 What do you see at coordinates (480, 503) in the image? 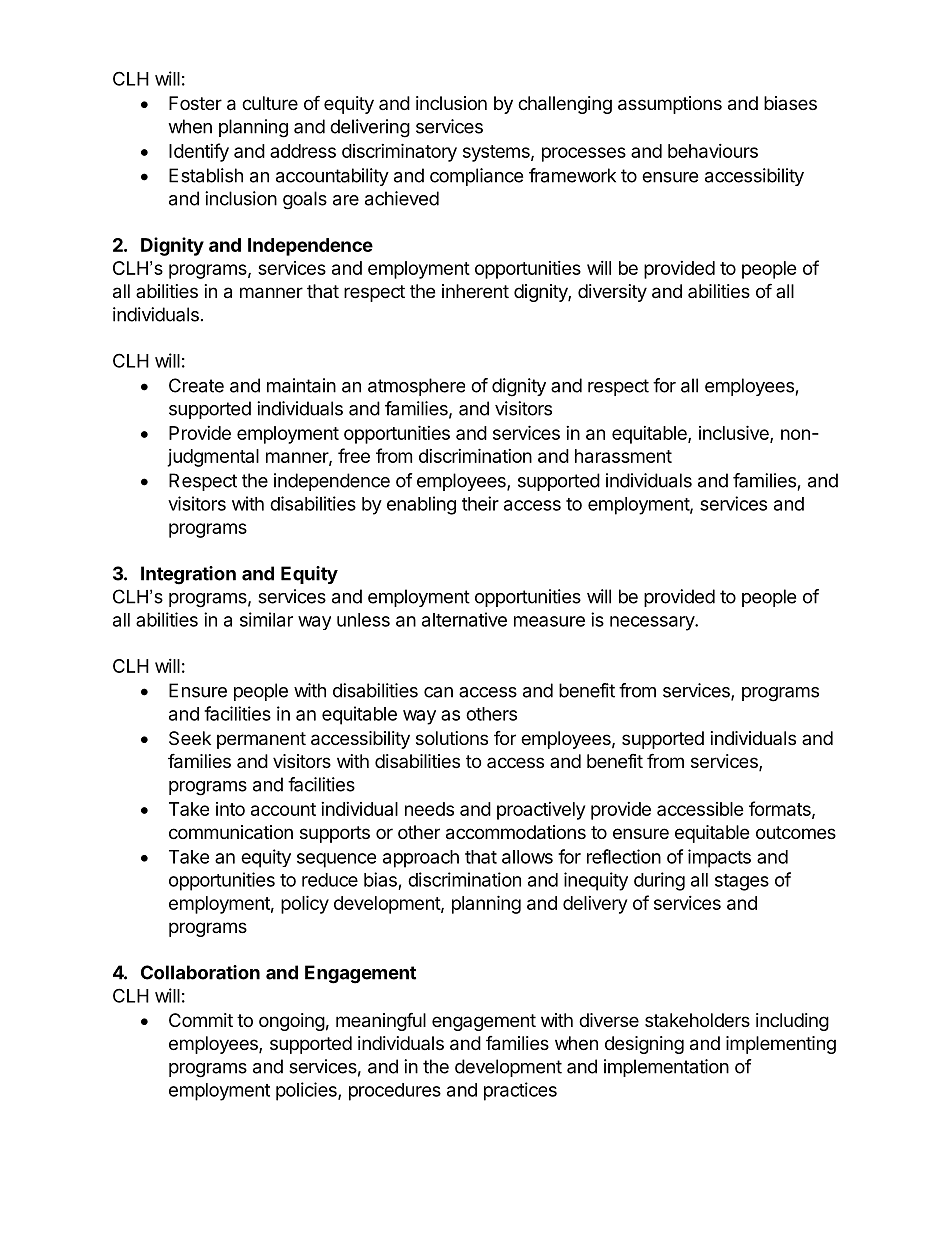
I see `their` at bounding box center [480, 503].
